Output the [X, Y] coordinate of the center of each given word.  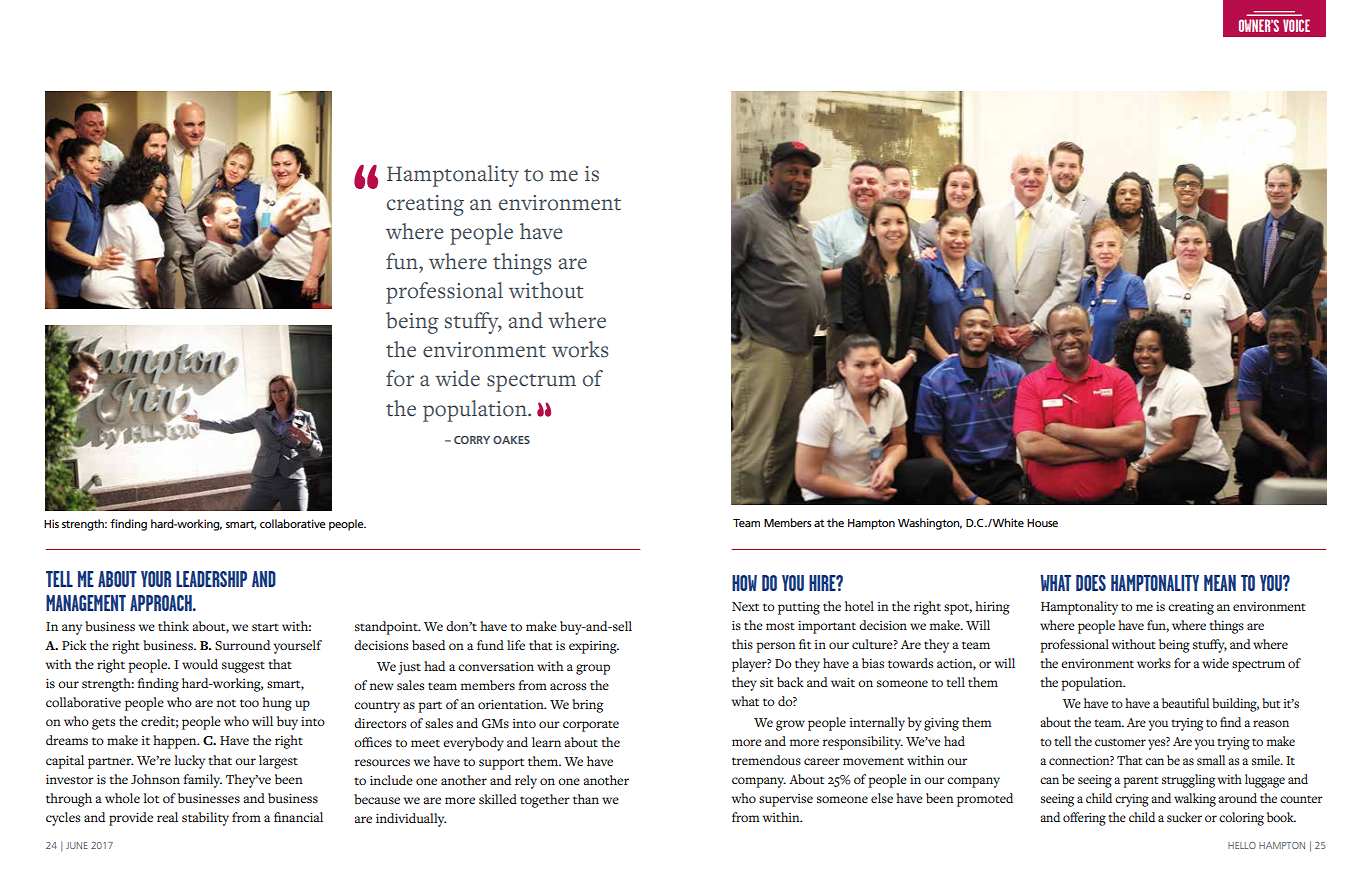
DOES [1091, 583]
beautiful [1185, 703]
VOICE [1296, 25]
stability [205, 819]
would [200, 664]
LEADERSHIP [211, 579]
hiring [992, 608]
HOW [744, 583]
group [593, 669]
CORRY [472, 440]
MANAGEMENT [86, 603]
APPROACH [162, 603]
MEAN [1220, 583]
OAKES [511, 440]
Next [745, 606]
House [1042, 523]
